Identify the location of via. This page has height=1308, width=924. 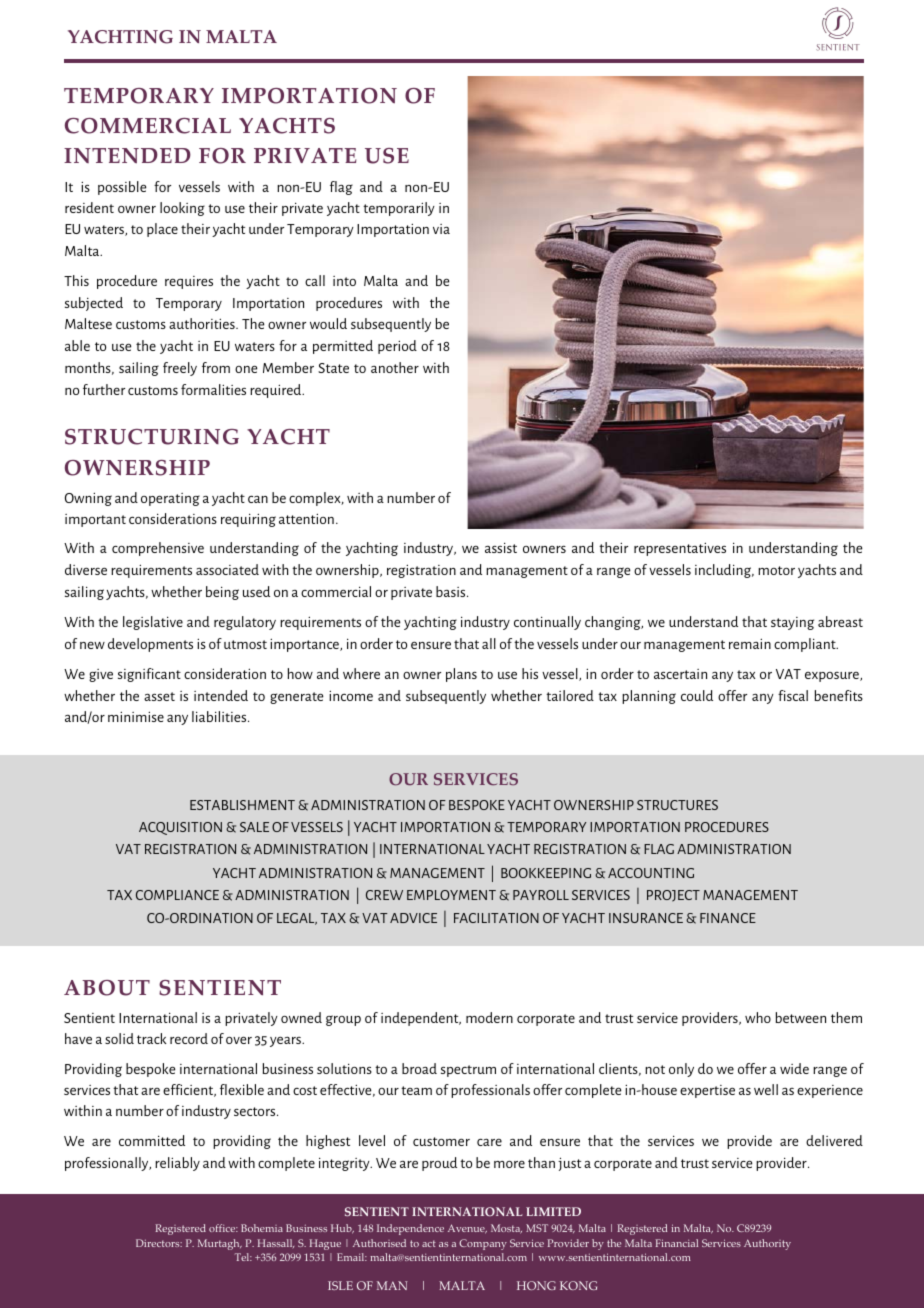
(441, 229).
